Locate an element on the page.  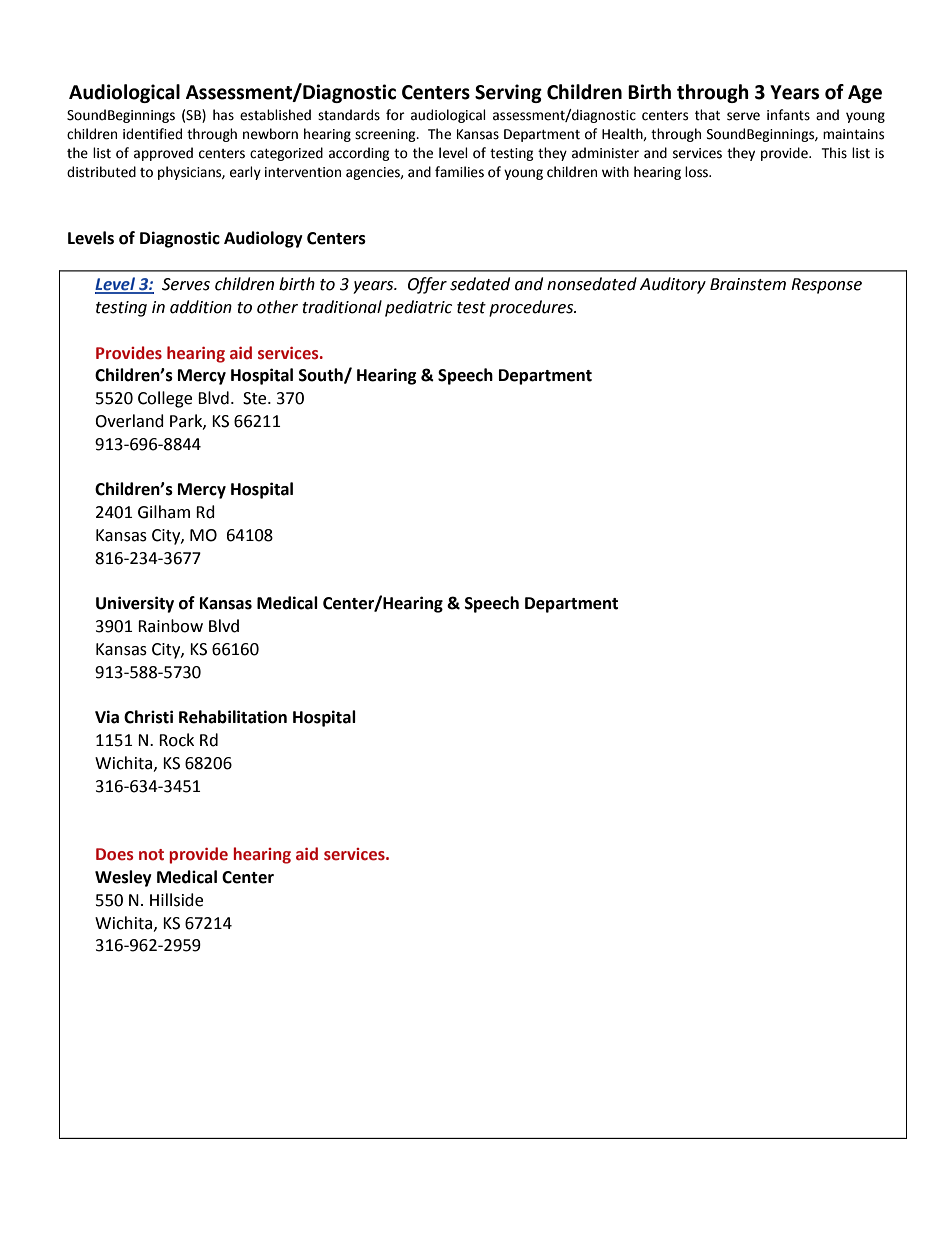
Brainstem is located at coordinates (748, 284).
